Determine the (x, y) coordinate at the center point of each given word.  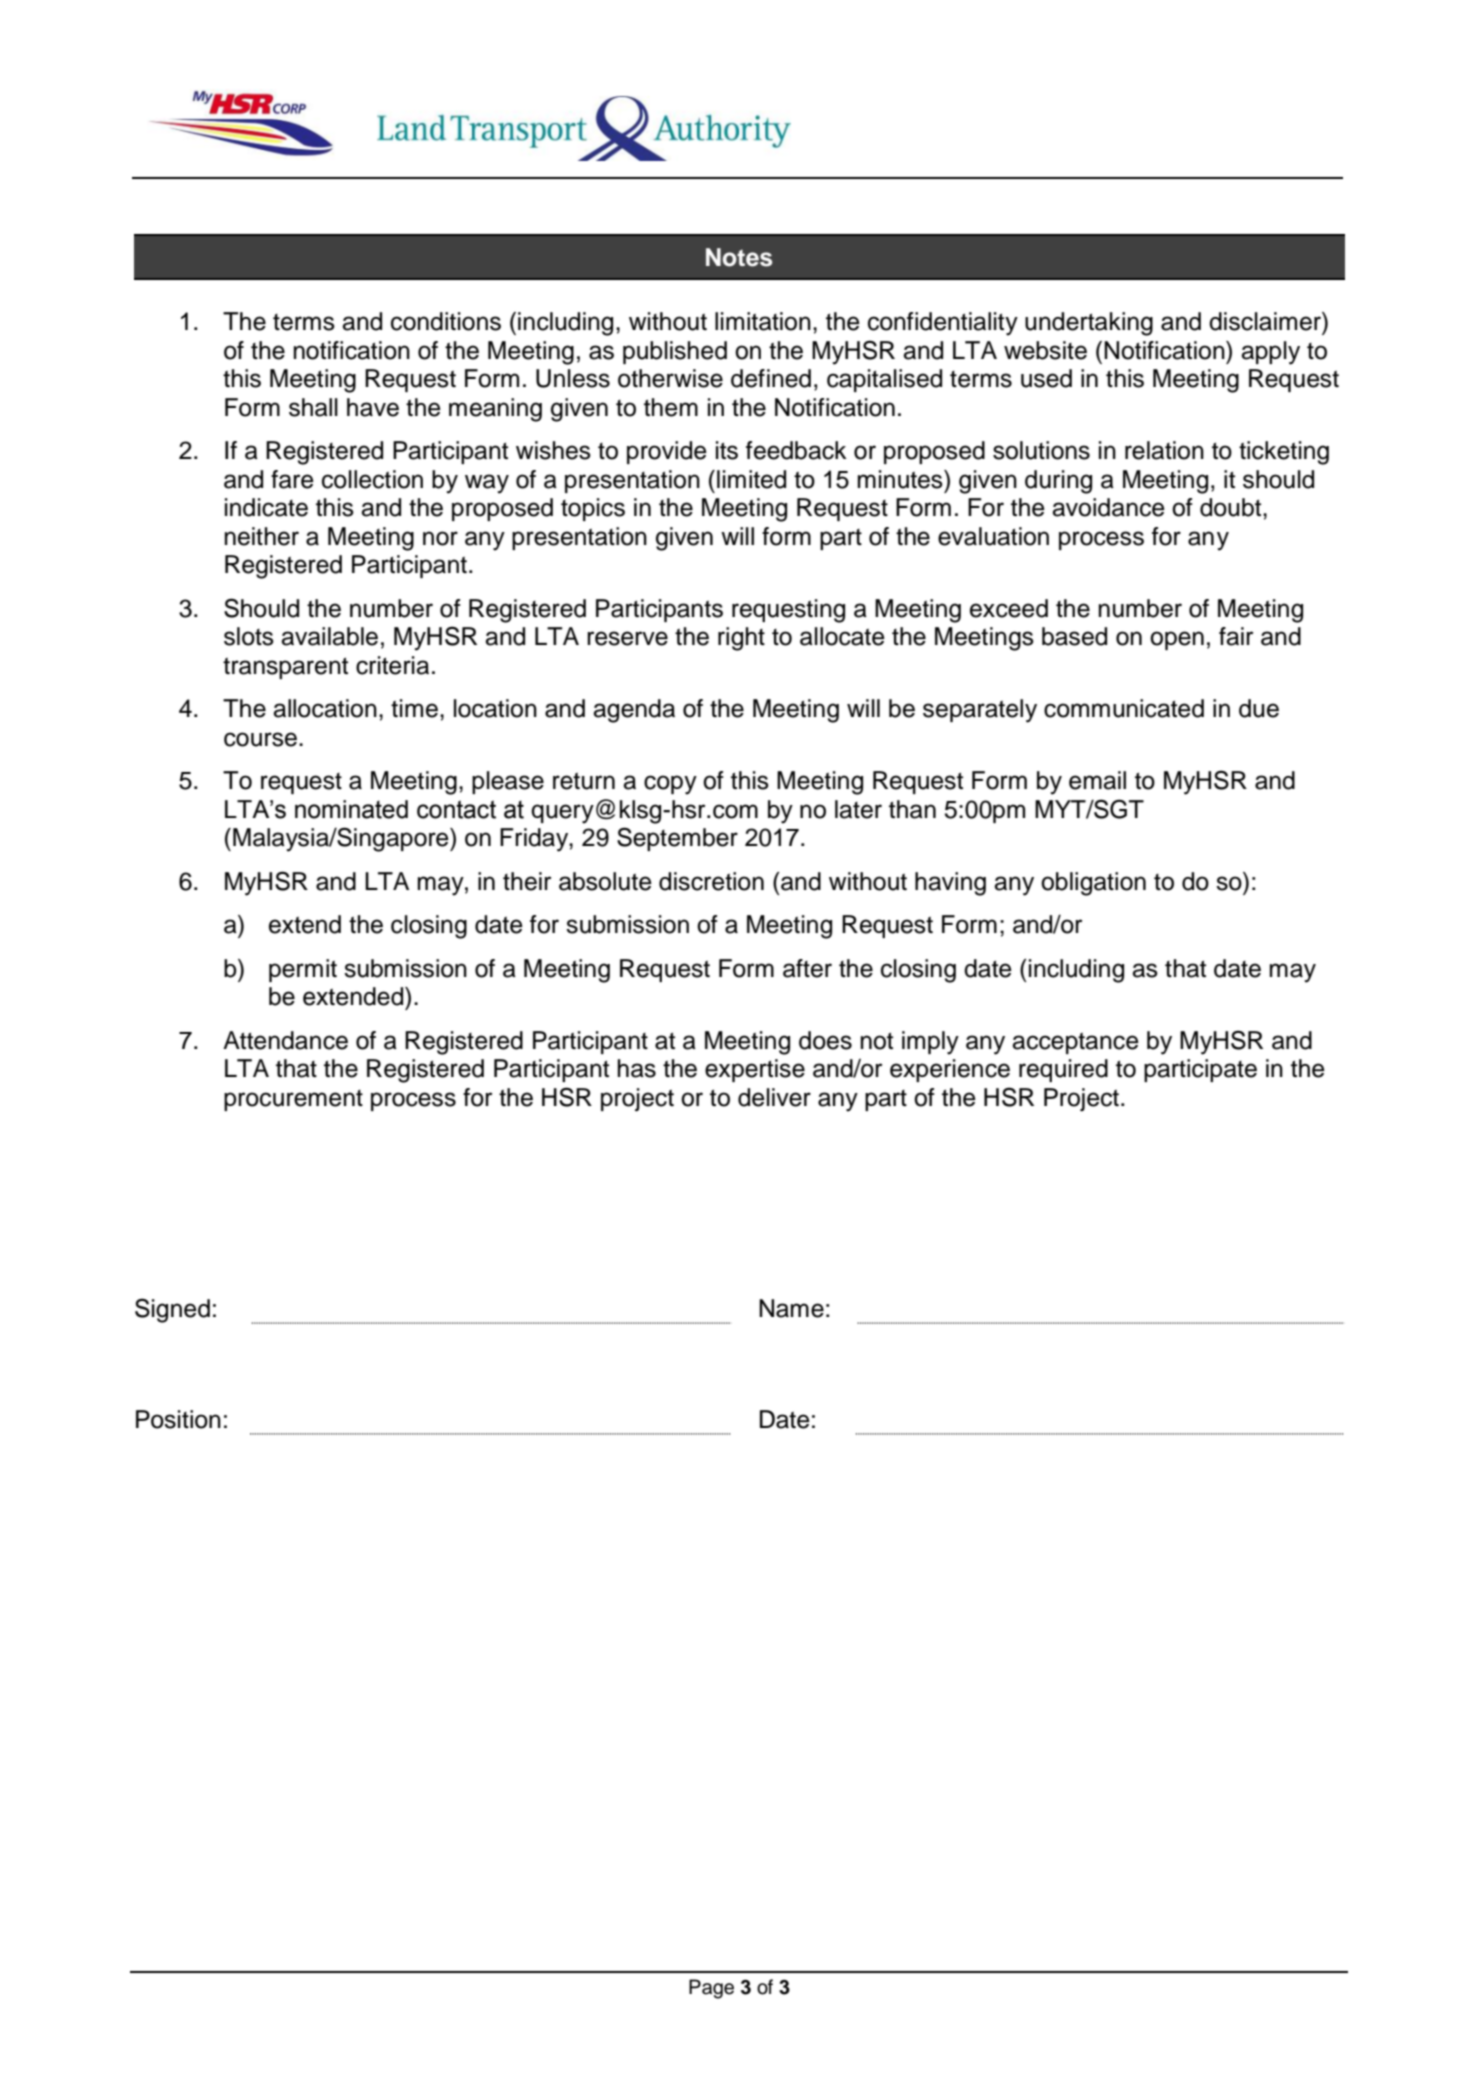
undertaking (1089, 324)
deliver (774, 1097)
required (1063, 1070)
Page (711, 1989)
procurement (293, 1100)
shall (313, 407)
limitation (763, 321)
